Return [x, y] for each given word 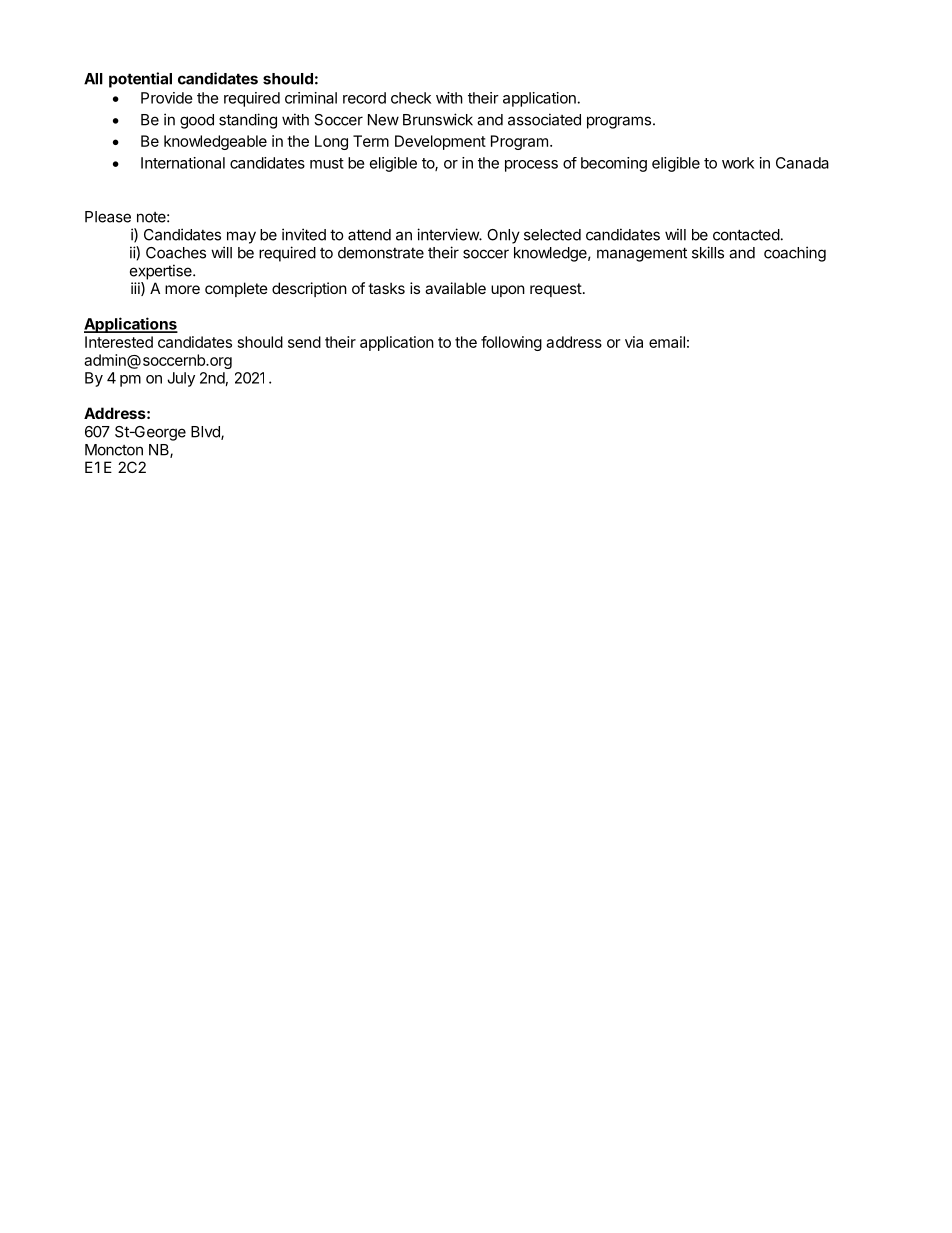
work [738, 163]
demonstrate [381, 253]
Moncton [114, 450]
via [634, 342]
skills [708, 252]
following [511, 343]
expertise [162, 272]
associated [544, 119]
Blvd [206, 433]
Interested [119, 342]
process [531, 166]
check [411, 98]
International [183, 163]
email [667, 342]
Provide [167, 98]
